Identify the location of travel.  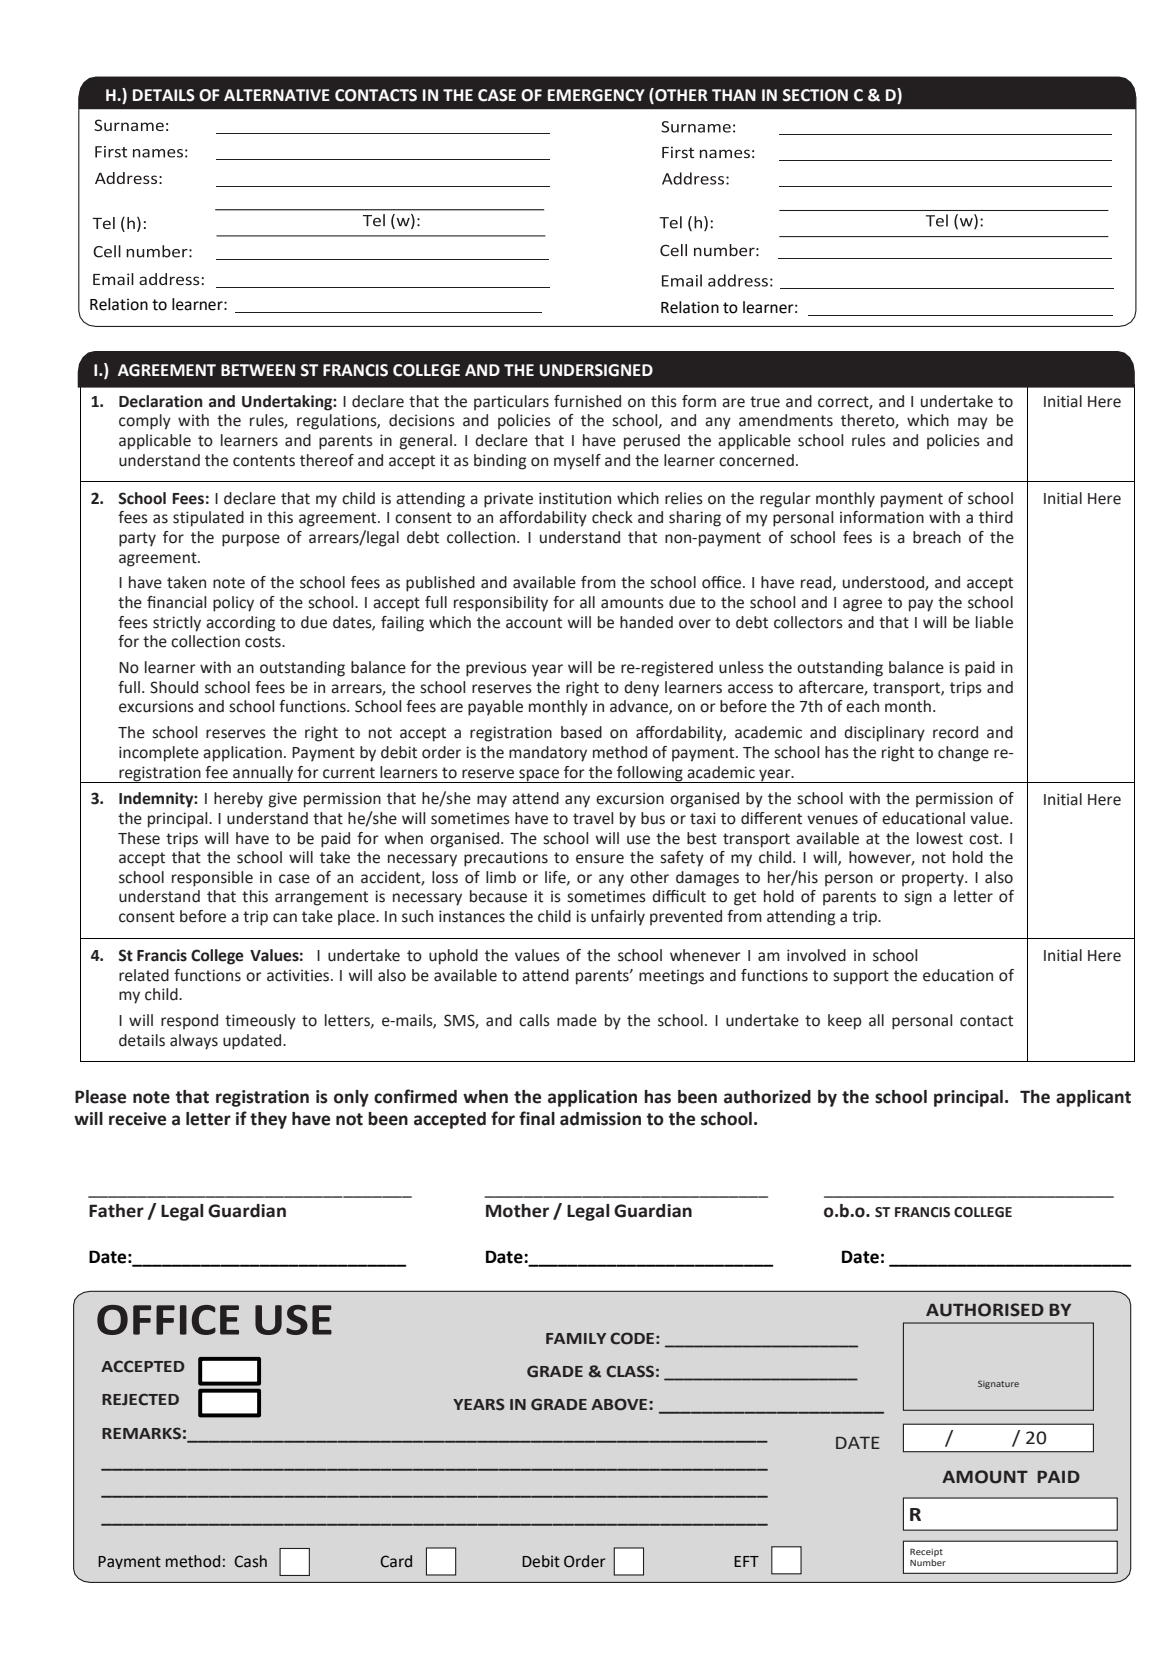
(593, 818).
